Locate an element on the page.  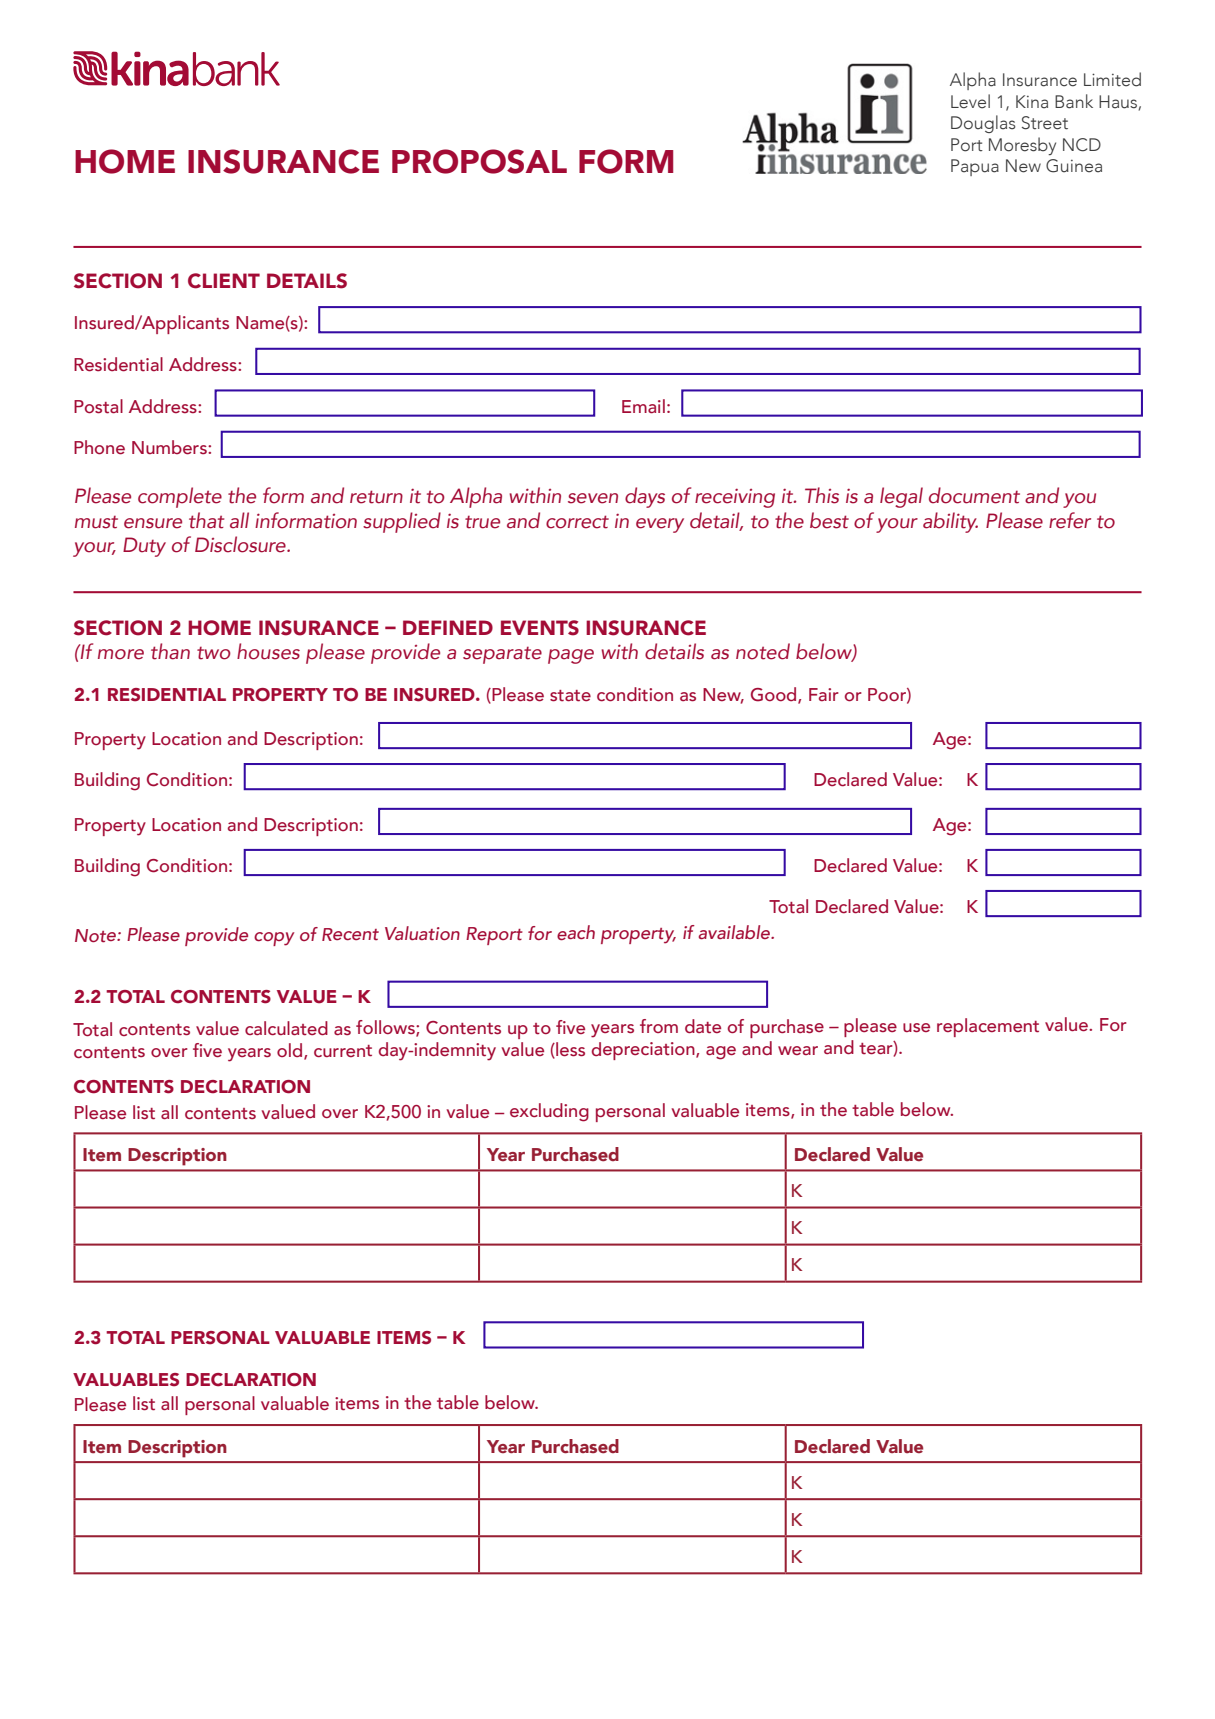
PROPOSAL is located at coordinates (479, 161).
